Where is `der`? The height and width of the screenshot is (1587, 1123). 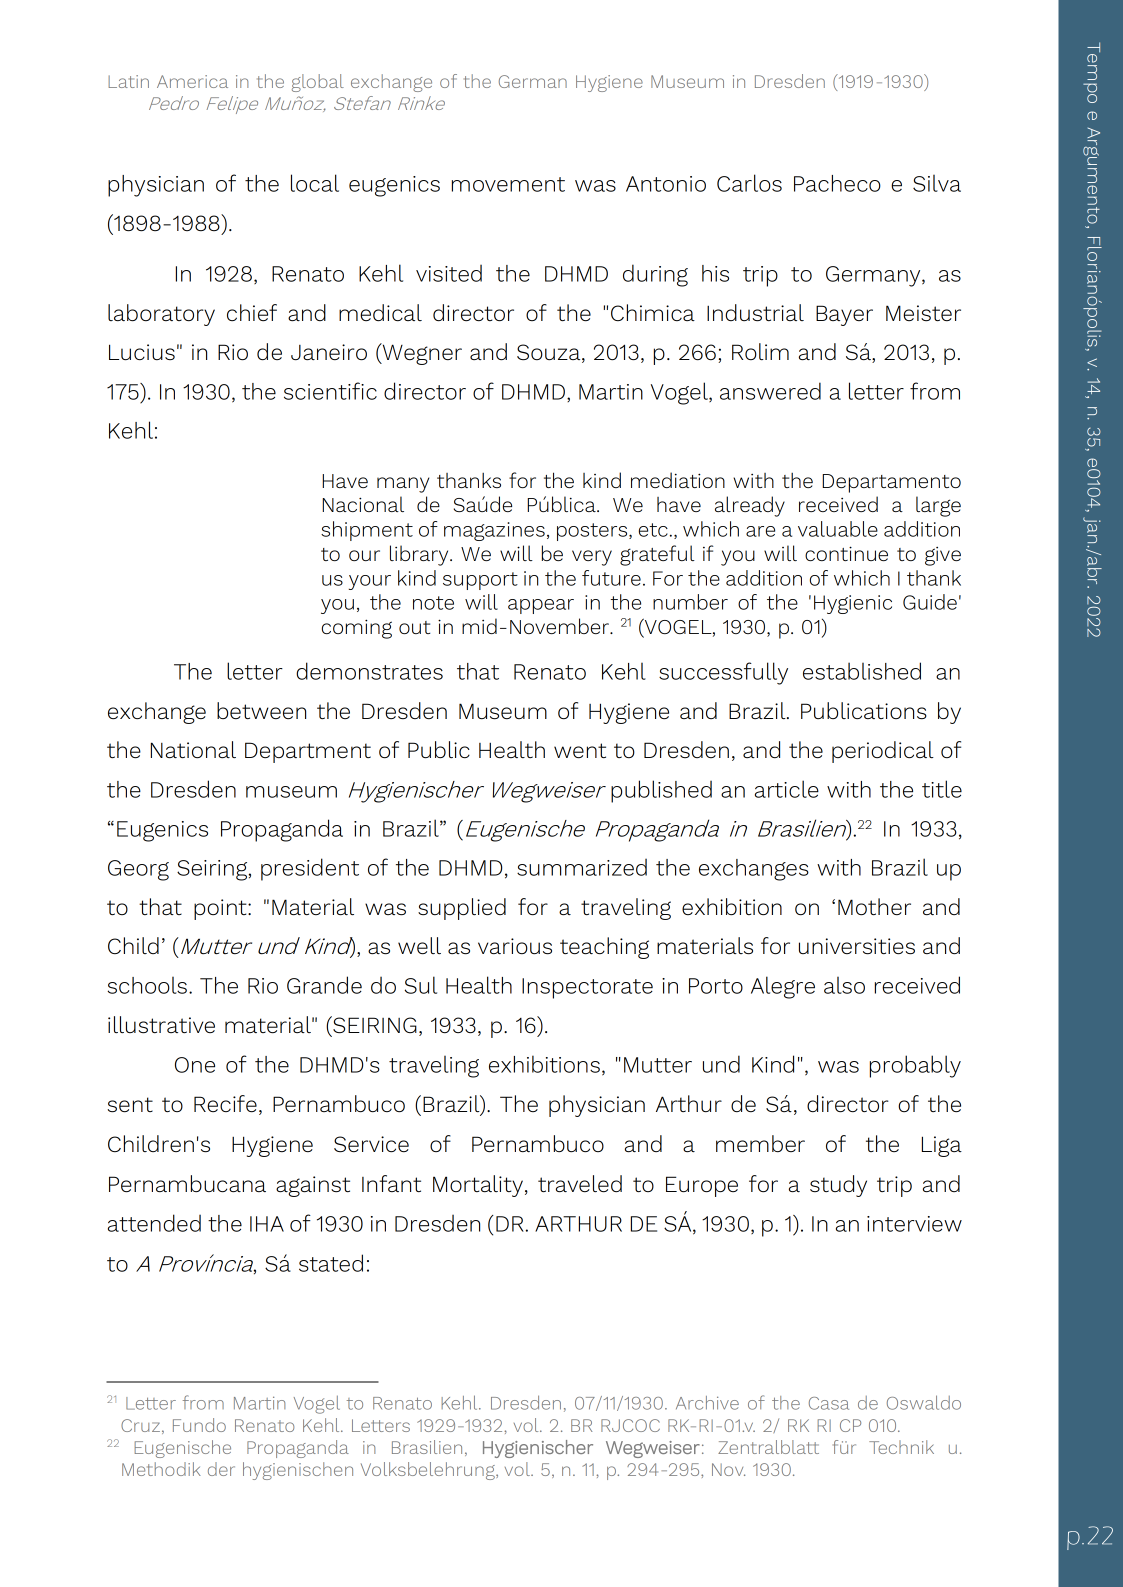 der is located at coordinates (221, 1469).
